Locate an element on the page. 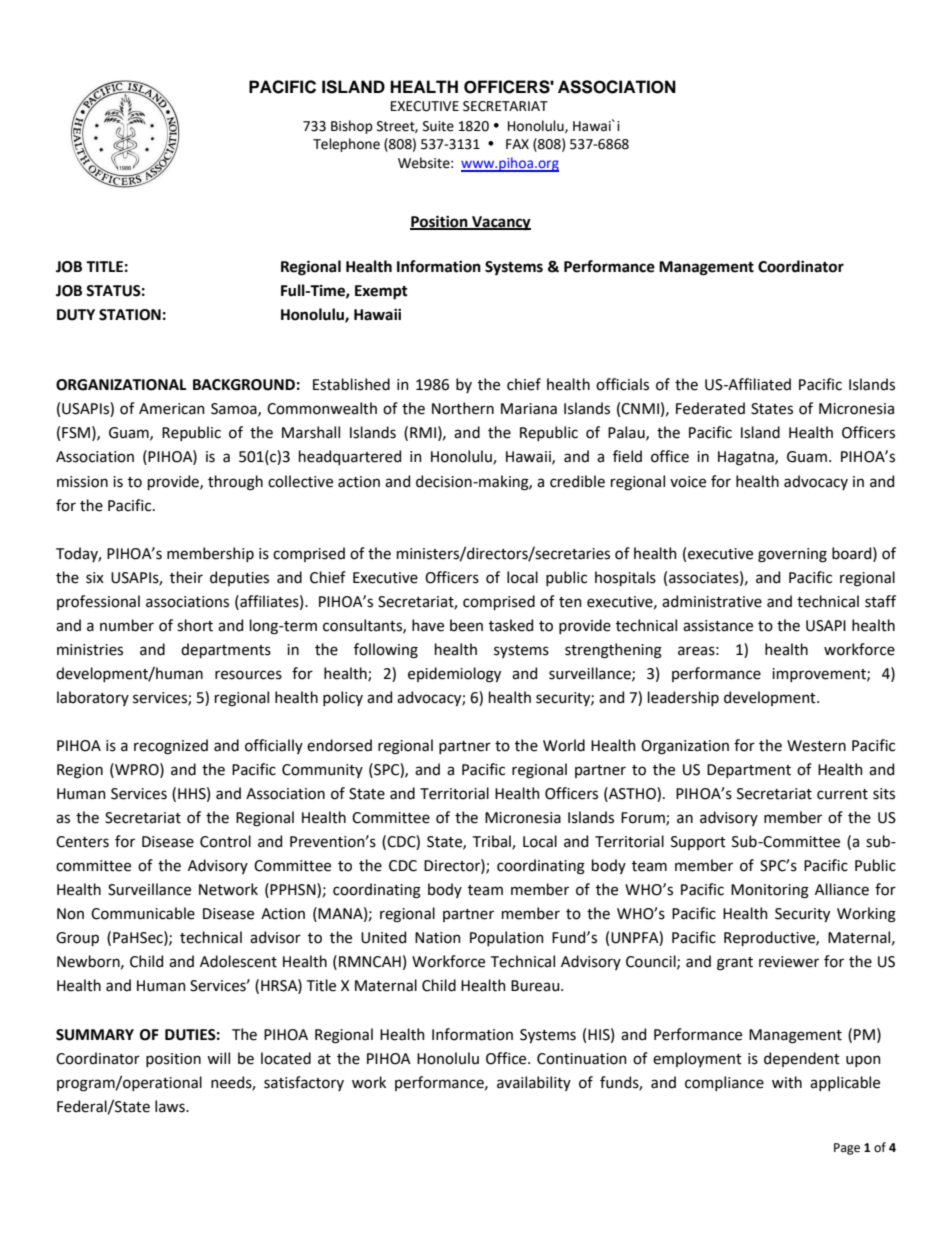 The width and height of the image is (952, 1233). American is located at coordinates (172, 409).
